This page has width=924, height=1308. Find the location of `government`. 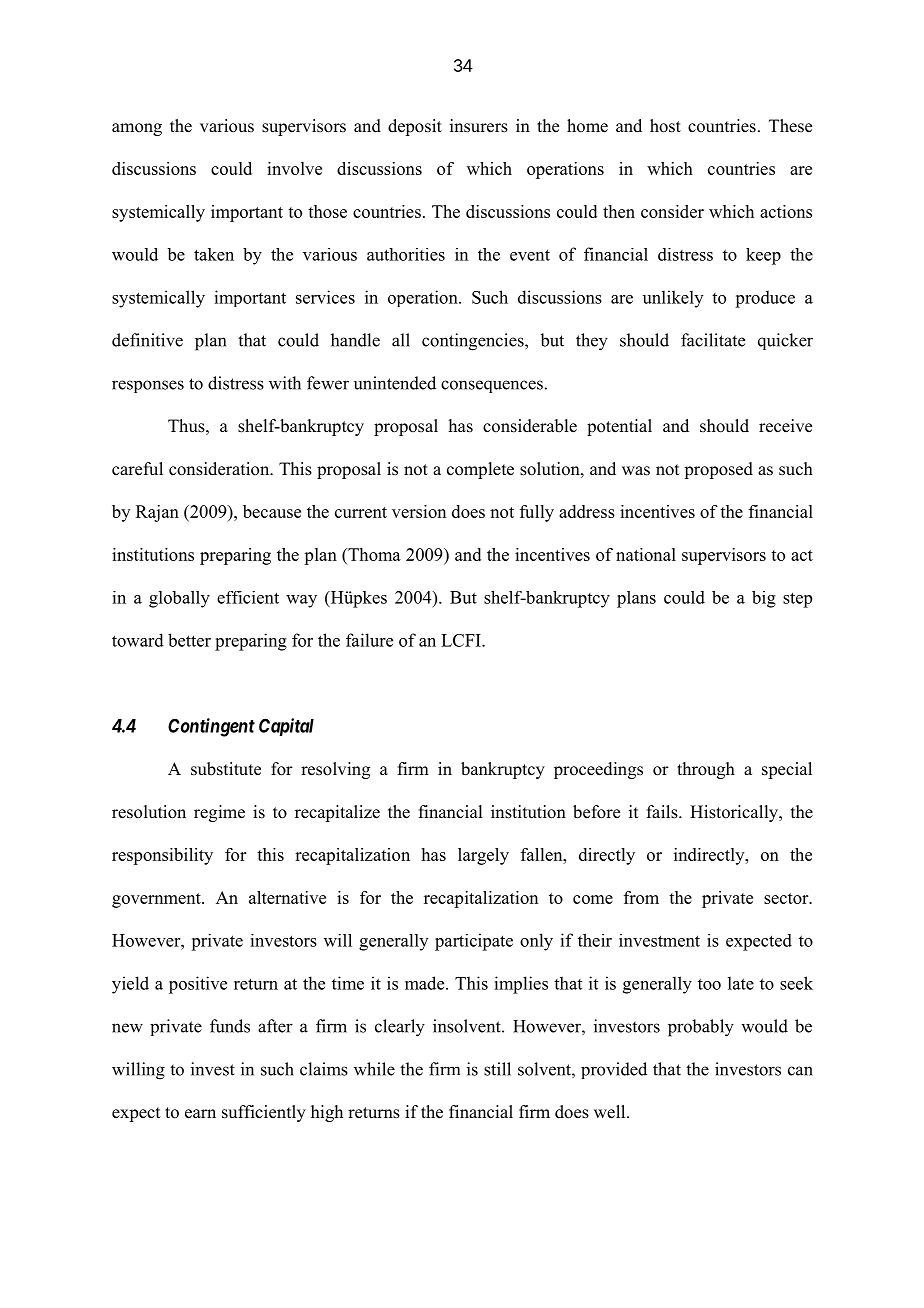

government is located at coordinates (157, 900).
